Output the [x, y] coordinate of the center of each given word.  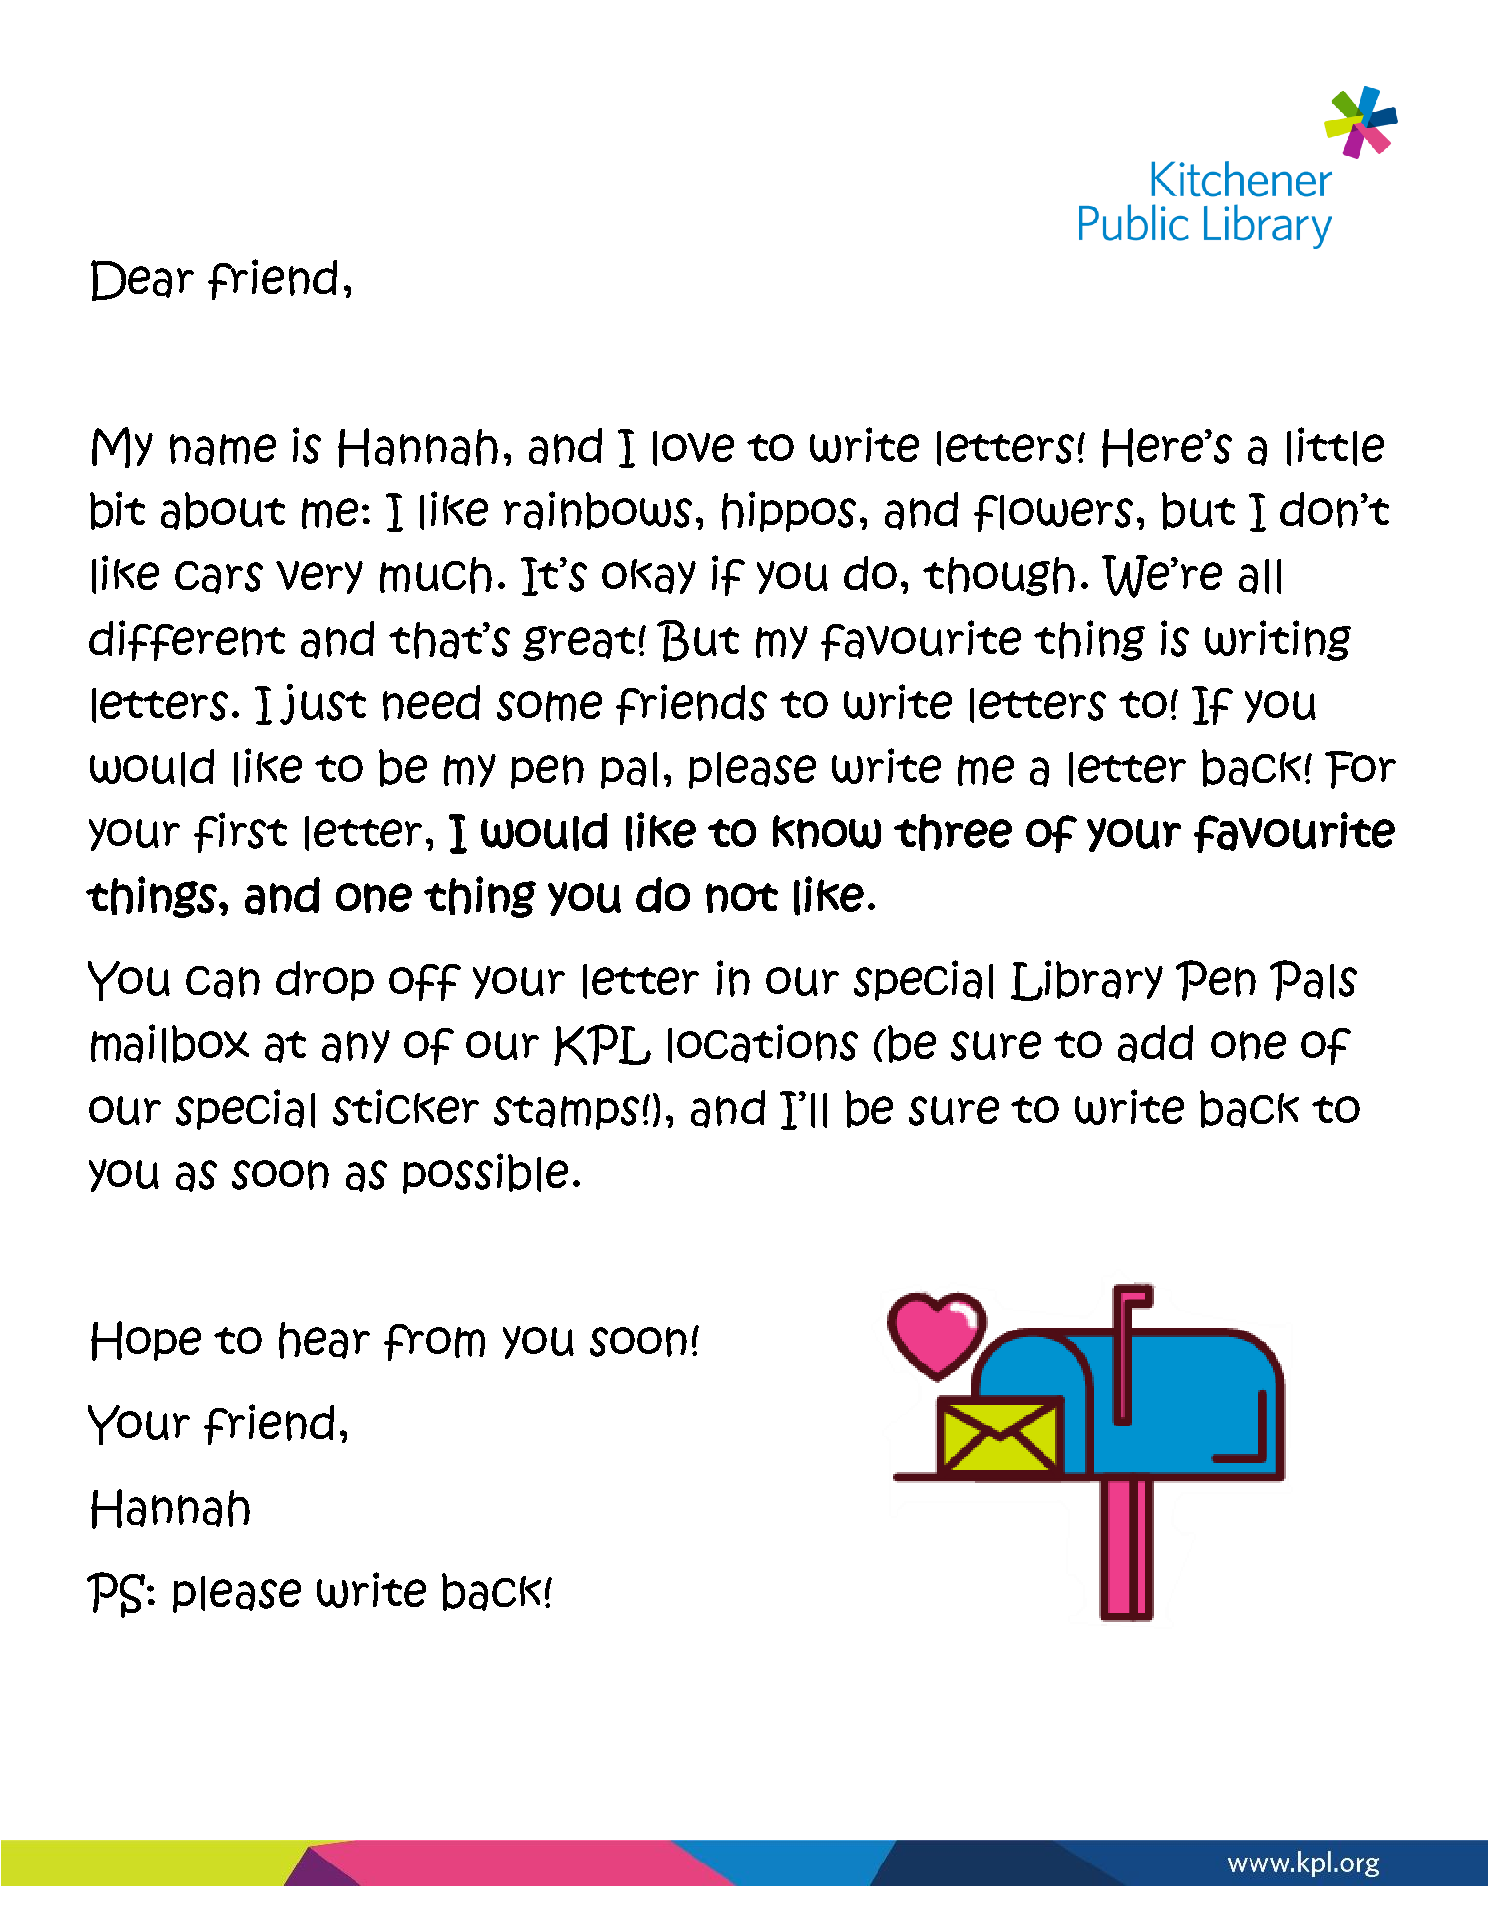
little [1335, 446]
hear [324, 1340]
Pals [1313, 980]
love [693, 448]
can [223, 982]
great [579, 643]
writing [1278, 640]
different [187, 640]
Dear [142, 280]
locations [763, 1043]
